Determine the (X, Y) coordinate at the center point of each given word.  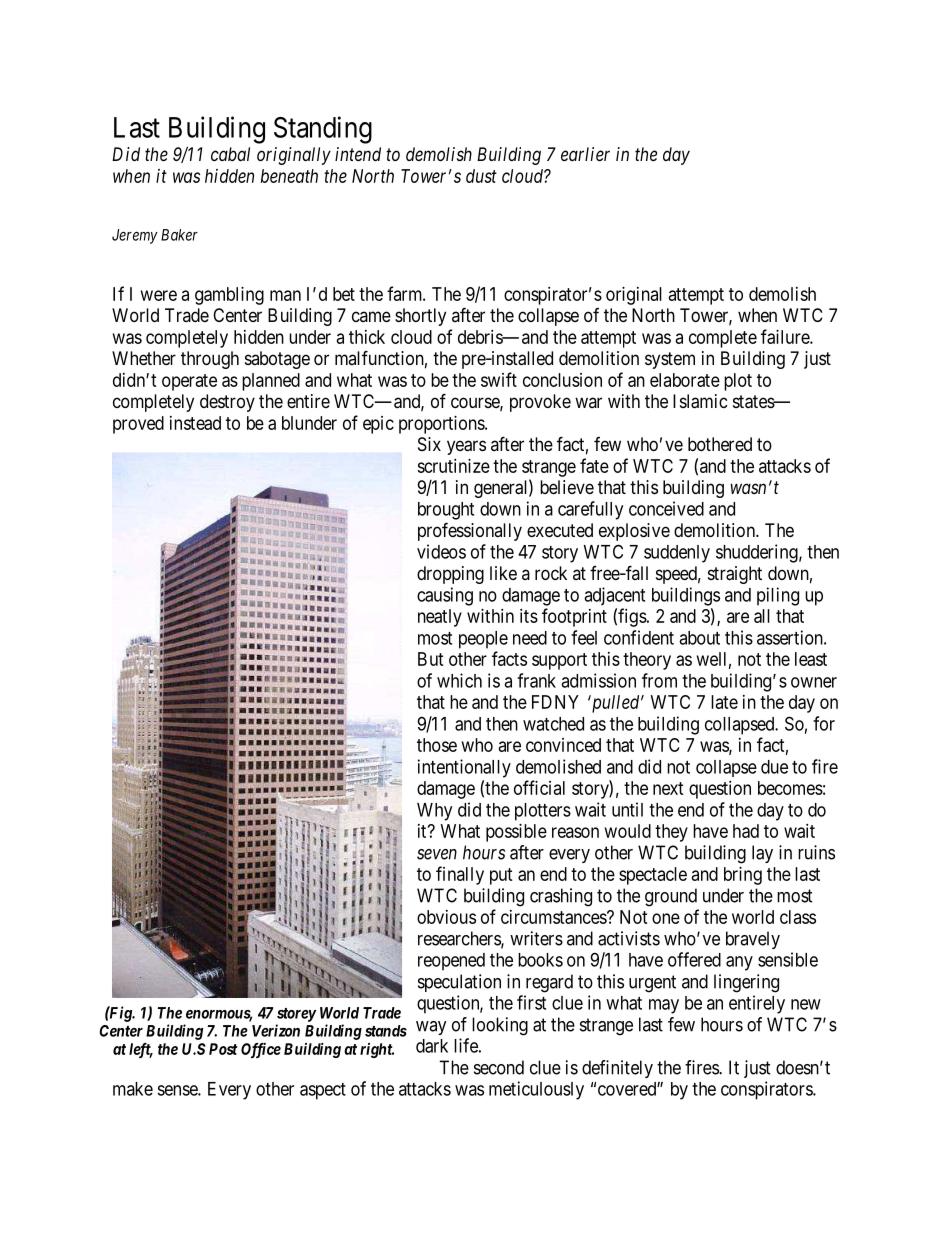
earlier (585, 154)
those (437, 745)
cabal (230, 154)
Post (223, 1049)
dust (481, 176)
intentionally (464, 768)
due (774, 767)
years (466, 447)
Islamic (700, 401)
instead (195, 423)
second (499, 1067)
